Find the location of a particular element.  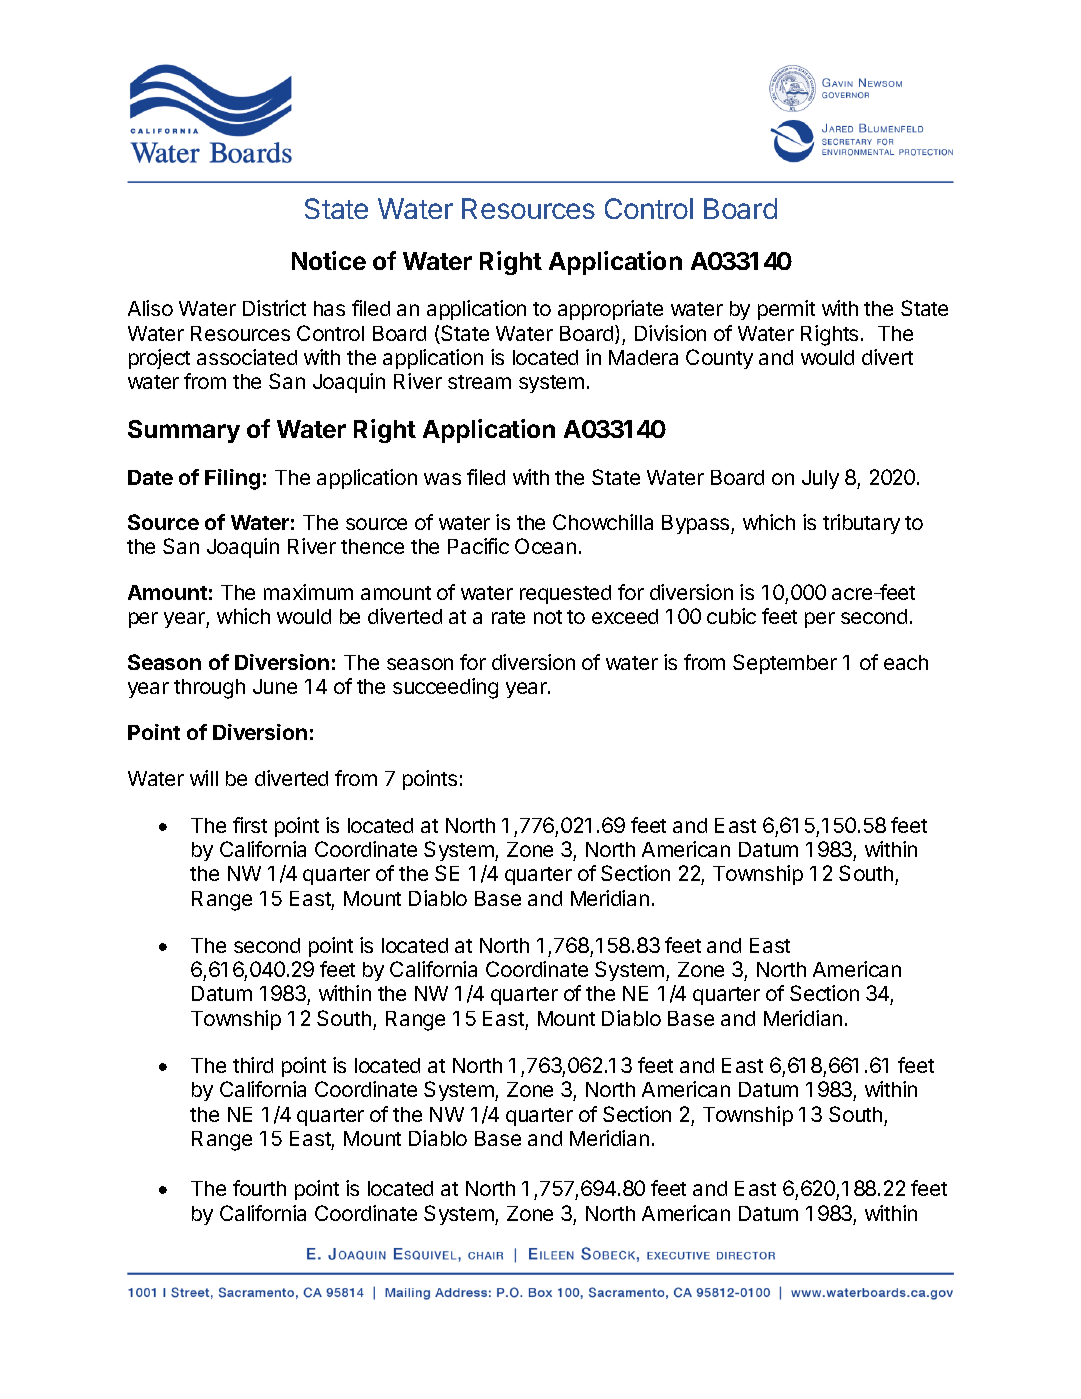

through is located at coordinates (209, 689).
